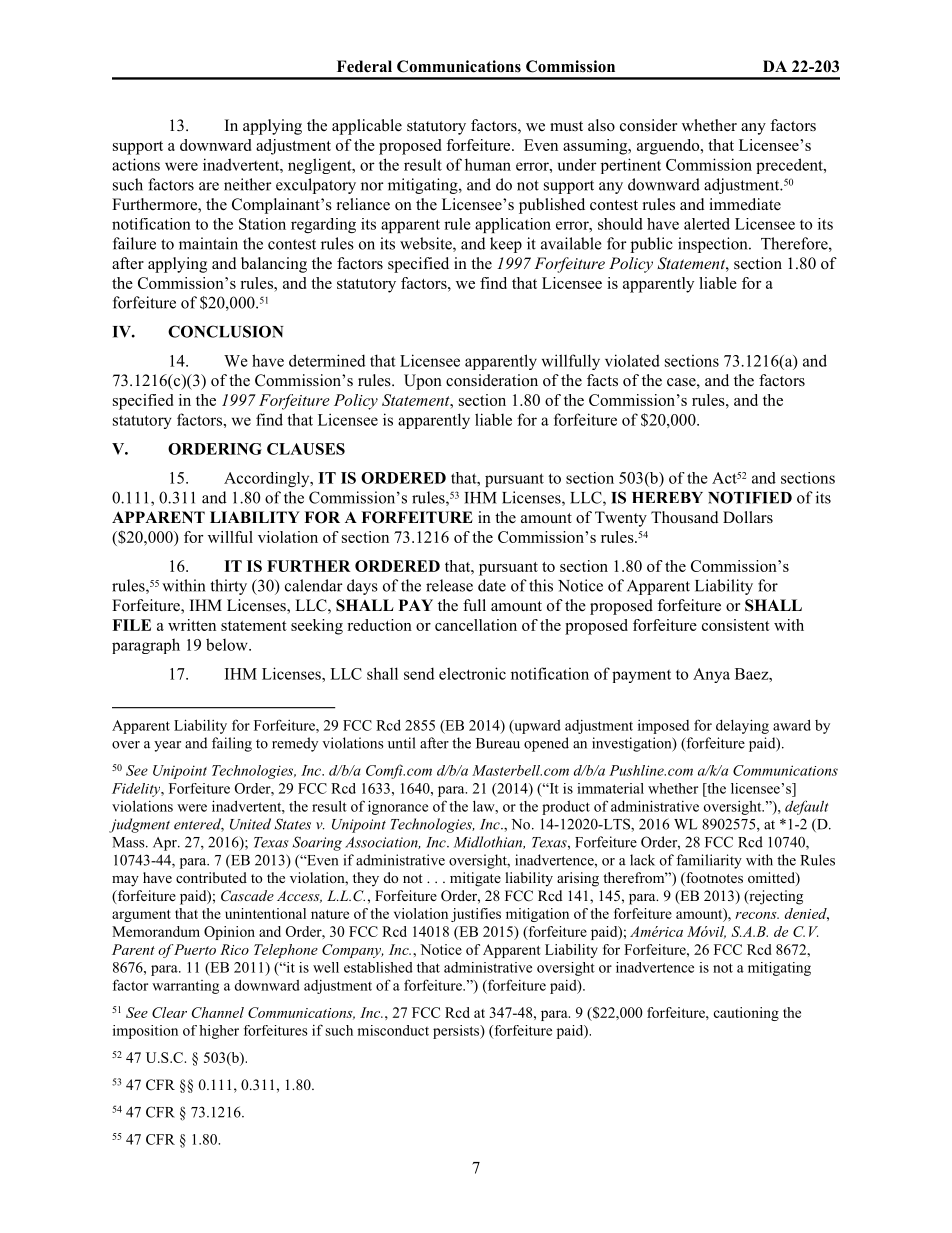 This document has height=1233, width=952. Describe the element at coordinates (790, 166) in the document. I see `precedent` at that location.
